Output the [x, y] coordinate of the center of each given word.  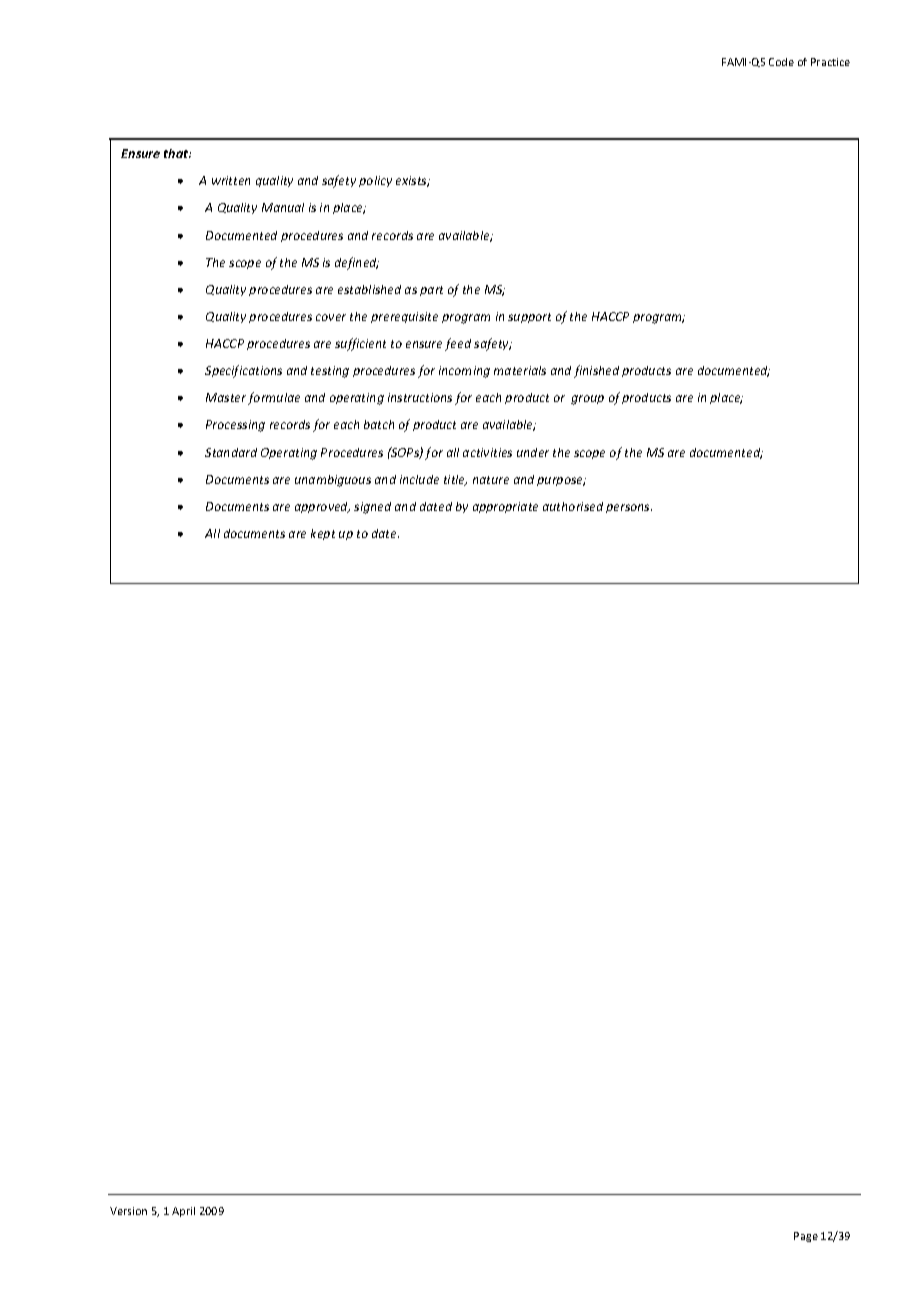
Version [128, 1211]
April [183, 1212]
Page [806, 1237]
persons [629, 508]
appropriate [505, 507]
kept [323, 534]
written [231, 180]
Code [781, 62]
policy [375, 181]
